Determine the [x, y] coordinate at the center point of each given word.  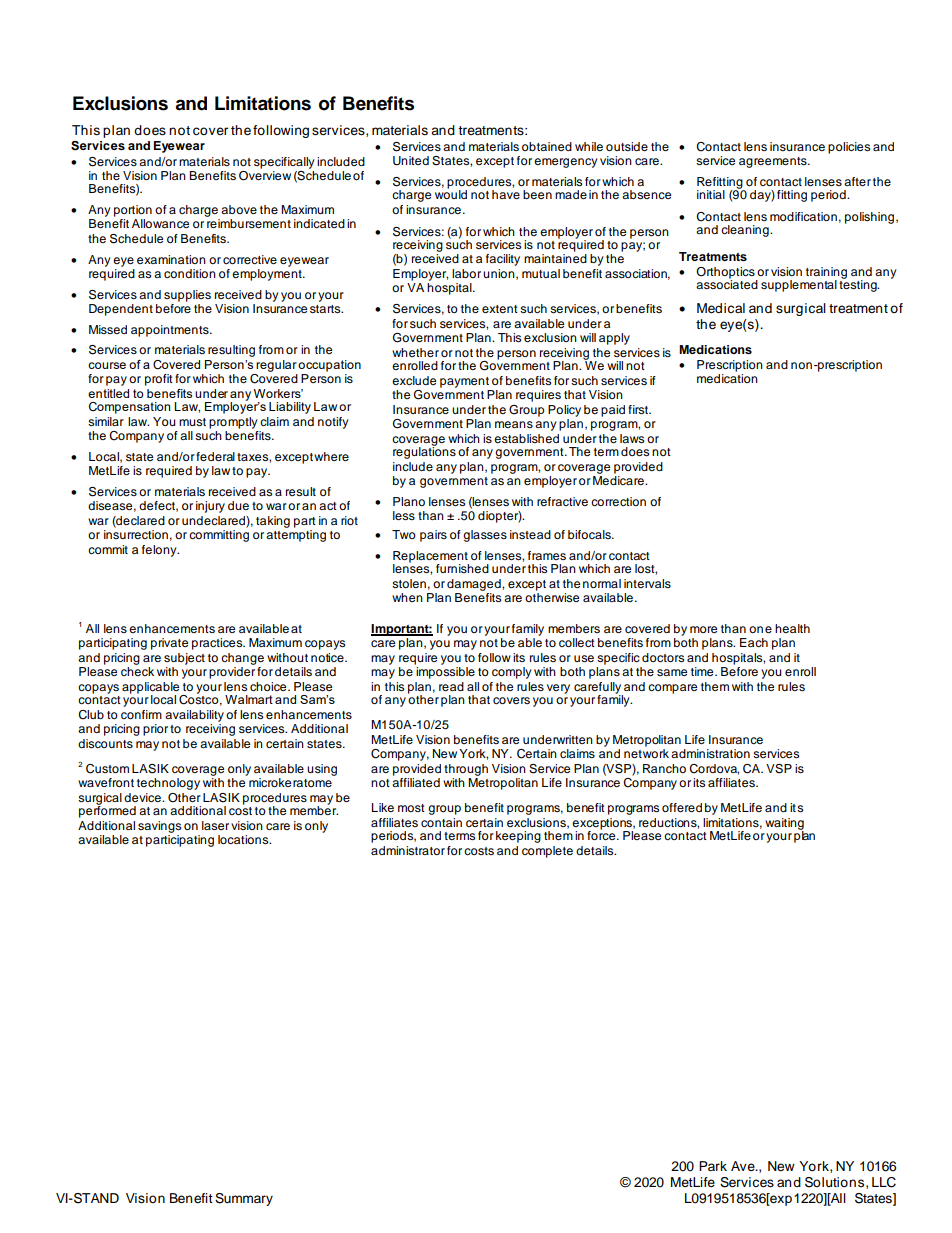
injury [210, 507]
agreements [774, 162]
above [239, 209]
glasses [485, 536]
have [506, 194]
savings [159, 827]
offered [682, 807]
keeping [518, 837]
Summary [244, 1199]
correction [618, 501]
